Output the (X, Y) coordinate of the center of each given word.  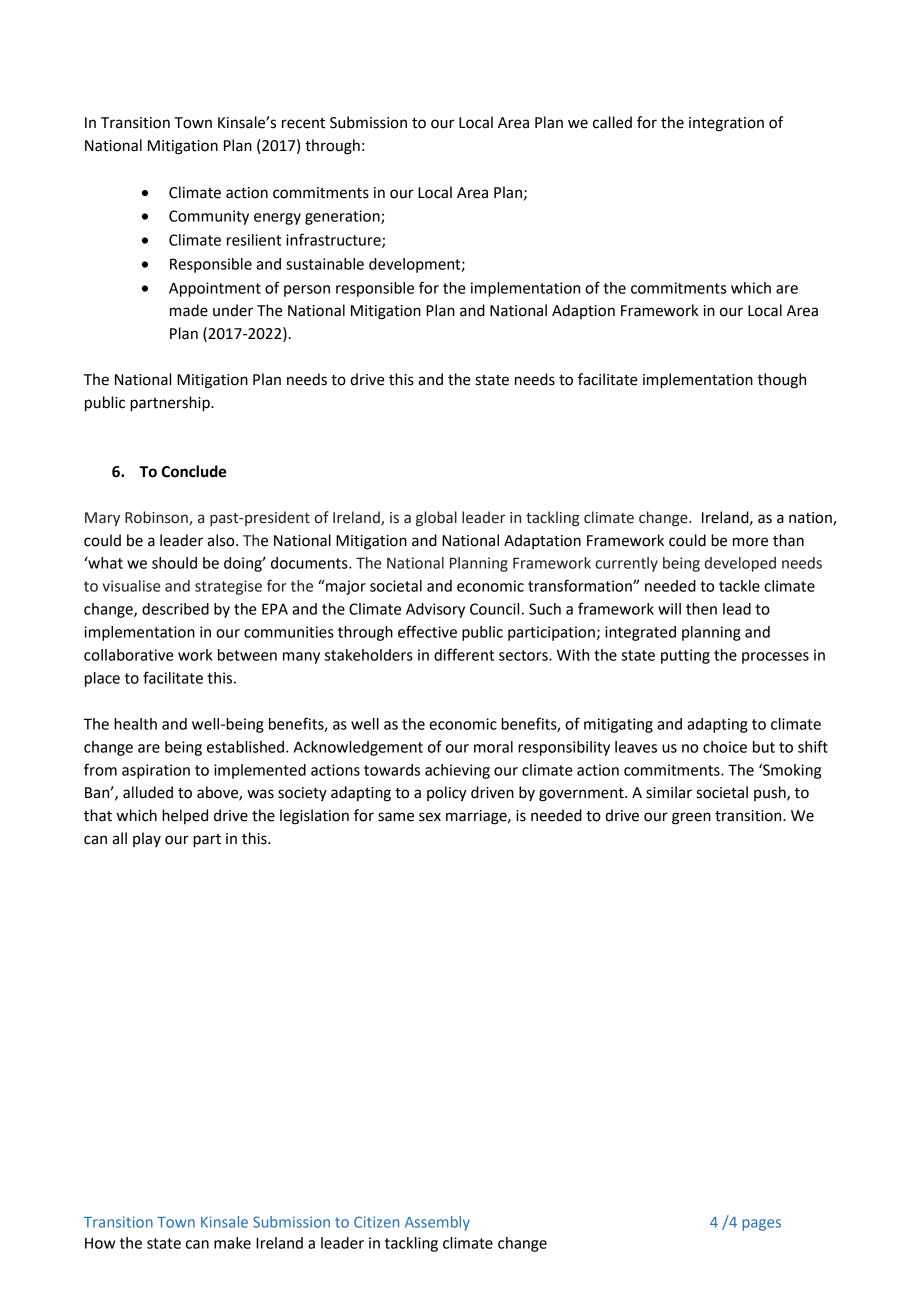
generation (343, 217)
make (232, 1243)
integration (726, 124)
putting (685, 656)
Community (209, 217)
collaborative (129, 655)
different (464, 654)
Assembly (437, 1223)
